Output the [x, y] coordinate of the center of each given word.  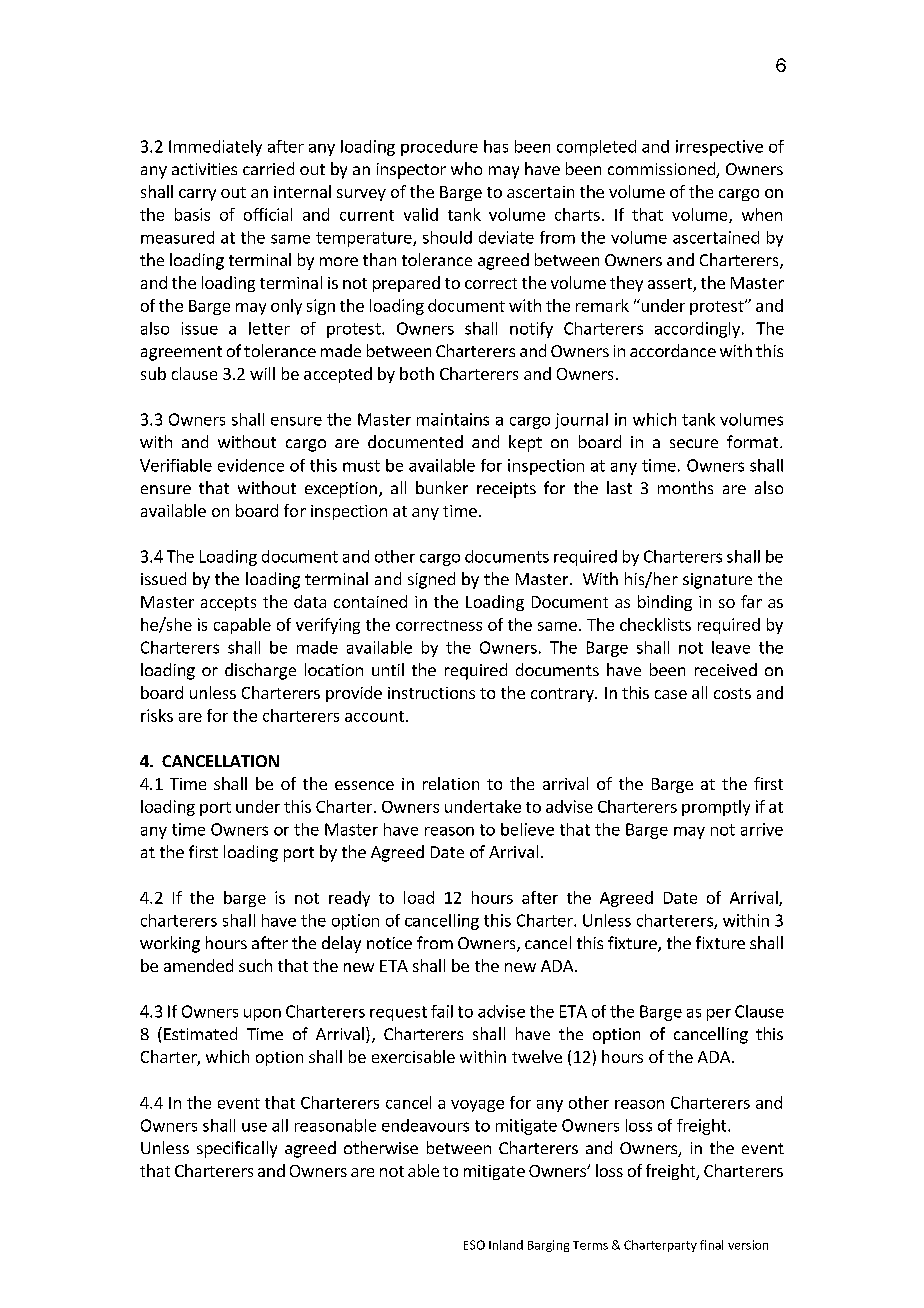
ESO [474, 1245]
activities [204, 169]
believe [527, 829]
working [170, 944]
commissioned [662, 170]
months [685, 487]
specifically [237, 1149]
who [466, 168]
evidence [251, 465]
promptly [716, 808]
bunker [442, 487]
